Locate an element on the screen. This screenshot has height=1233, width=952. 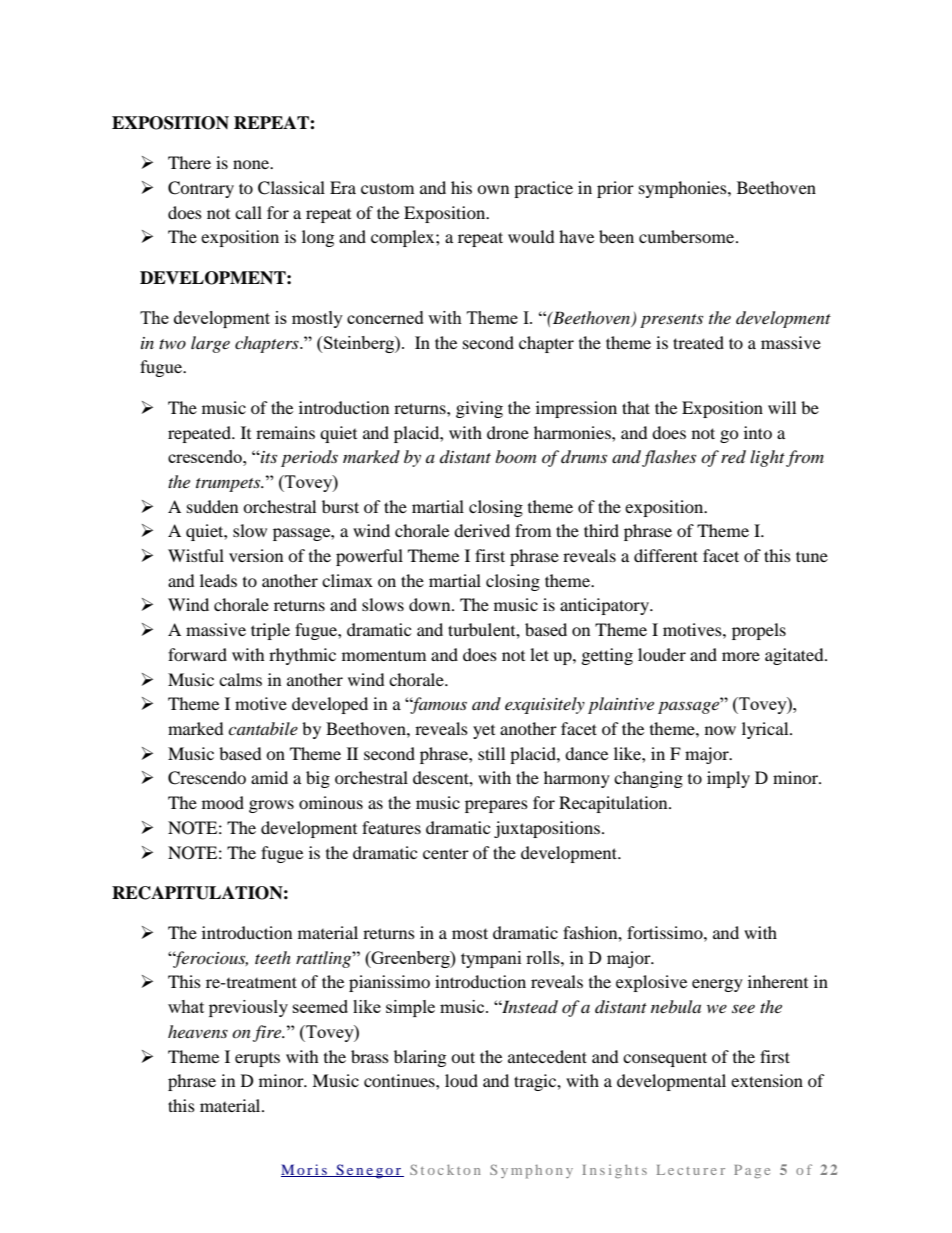
symphonies is located at coordinates (684, 189).
